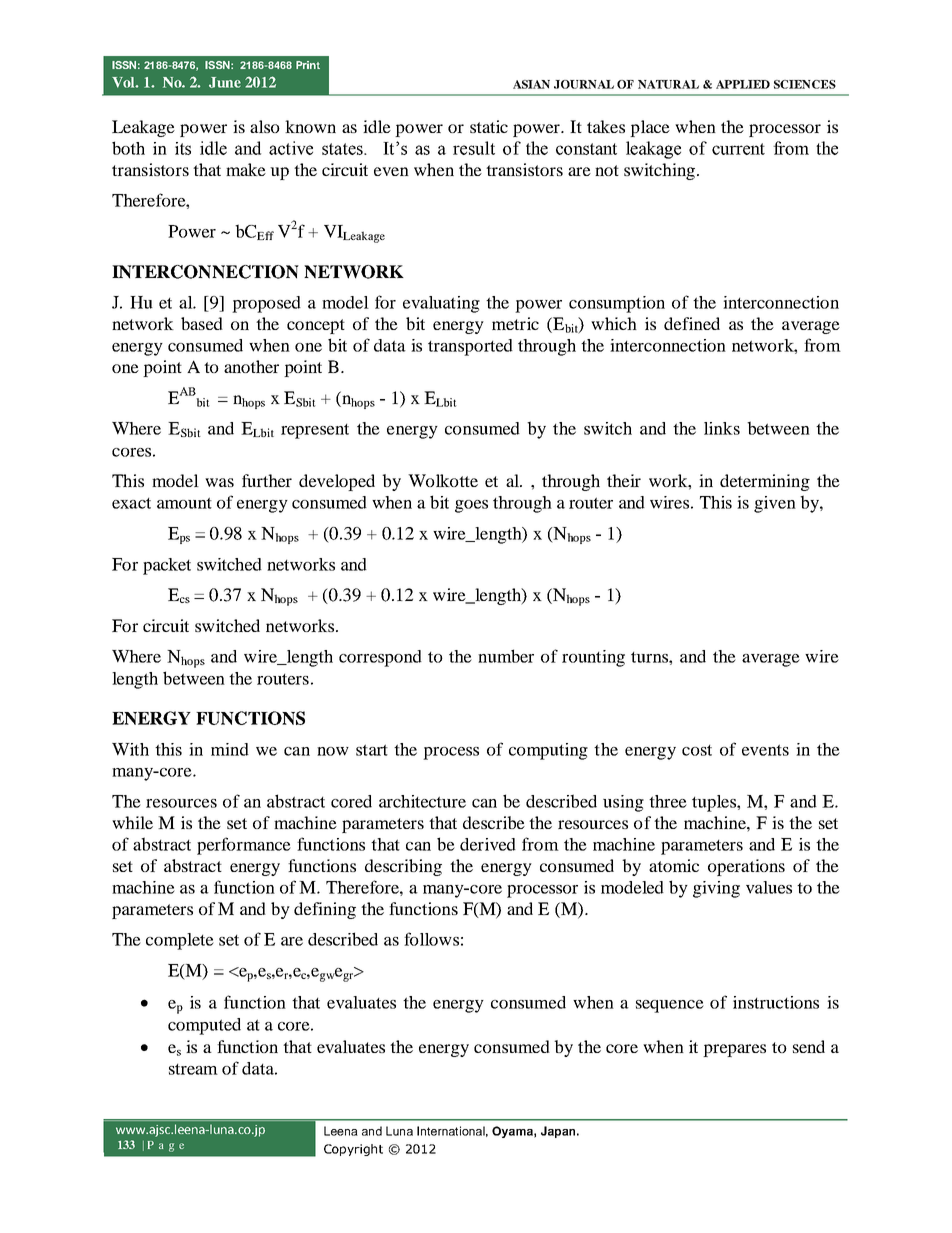 This screenshot has height=1233, width=952. What do you see at coordinates (225, 82) in the screenshot?
I see `June` at bounding box center [225, 82].
